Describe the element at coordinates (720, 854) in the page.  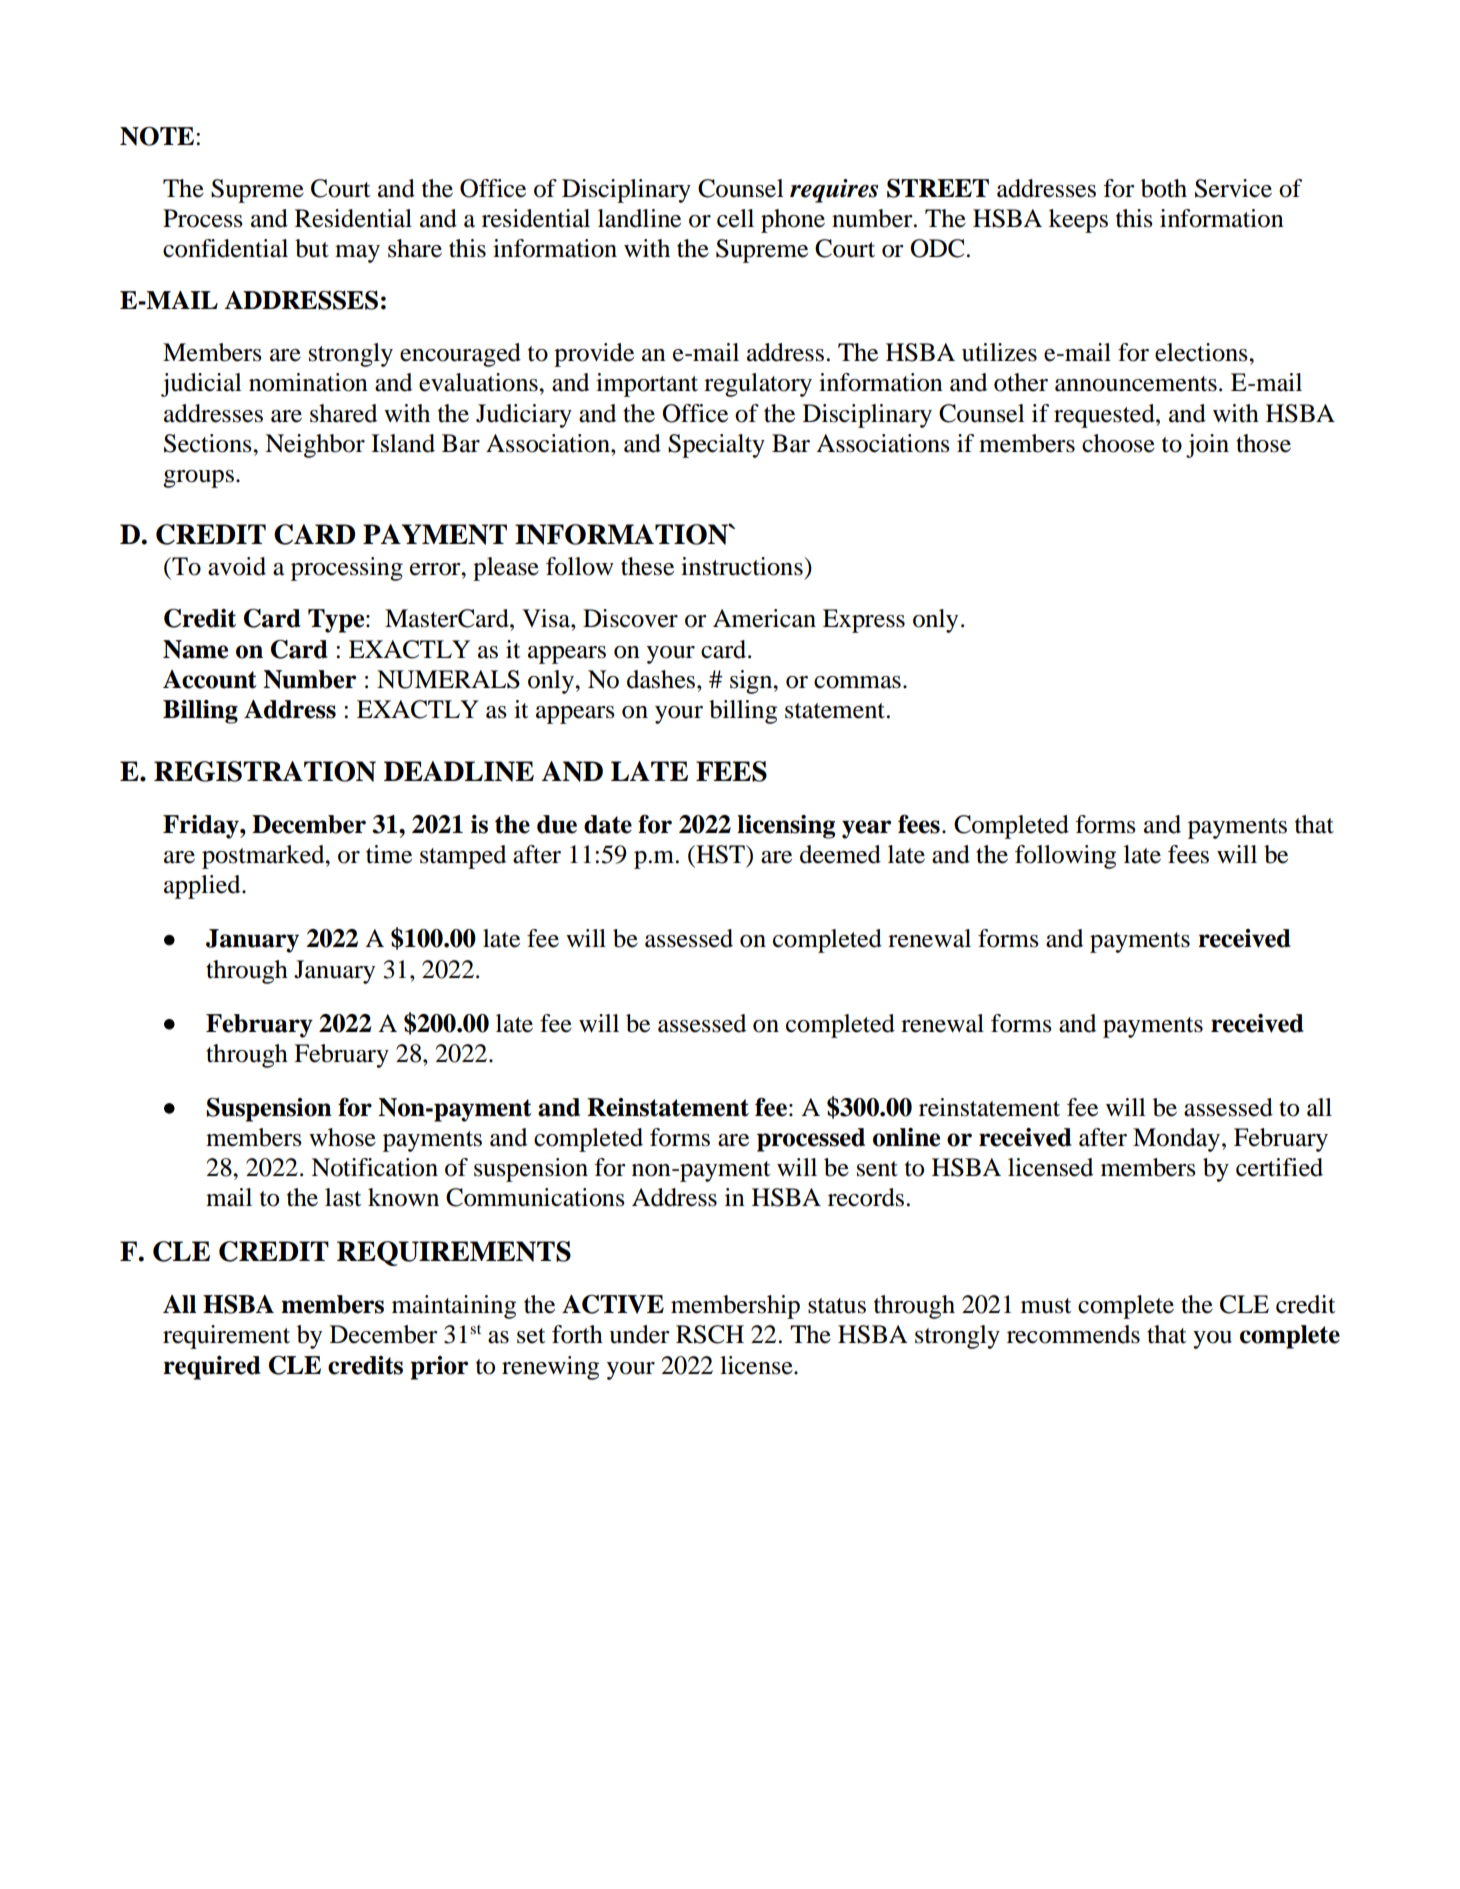
I see `HST` at that location.
